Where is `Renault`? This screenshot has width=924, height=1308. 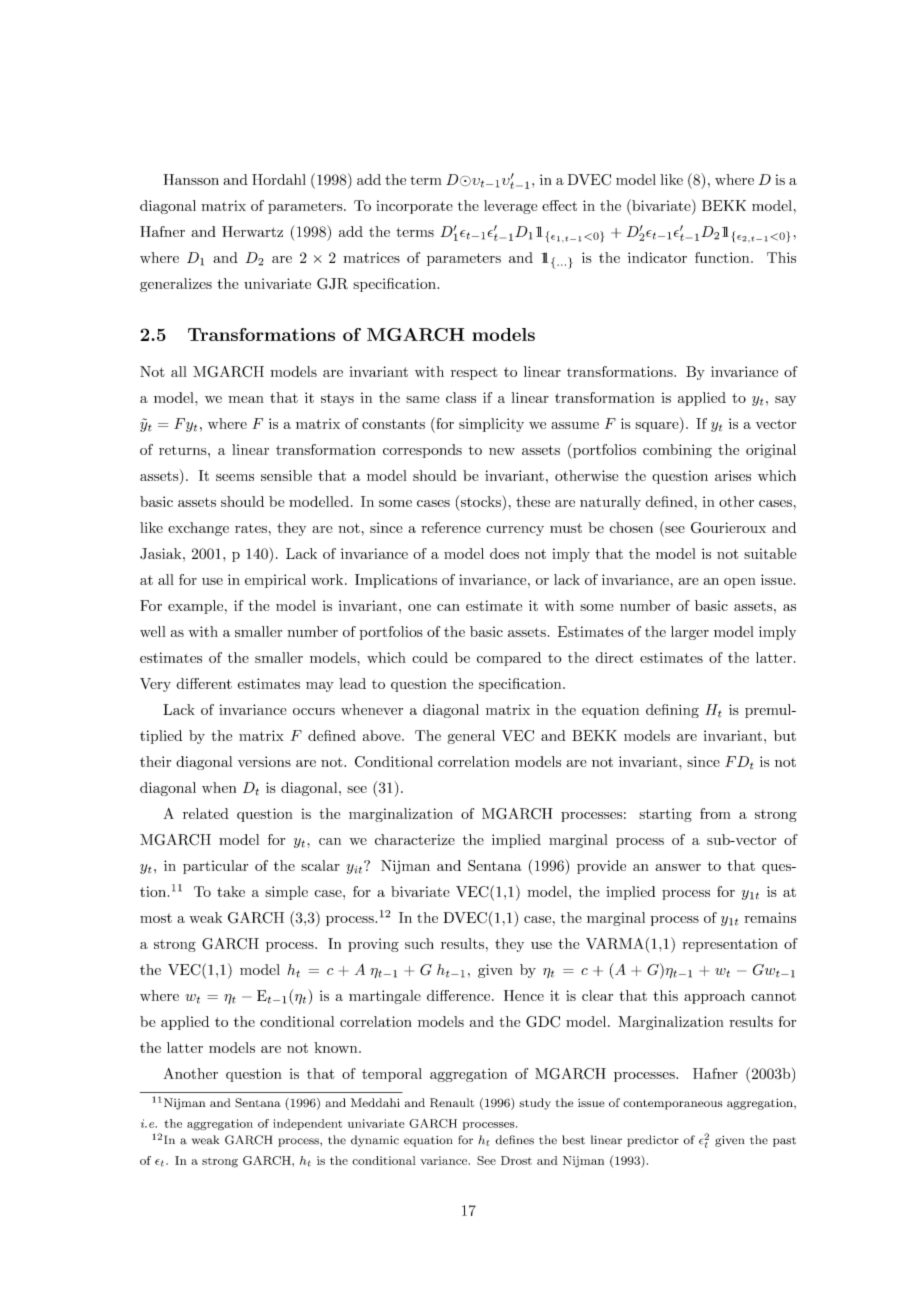 Renault is located at coordinates (452, 1103).
